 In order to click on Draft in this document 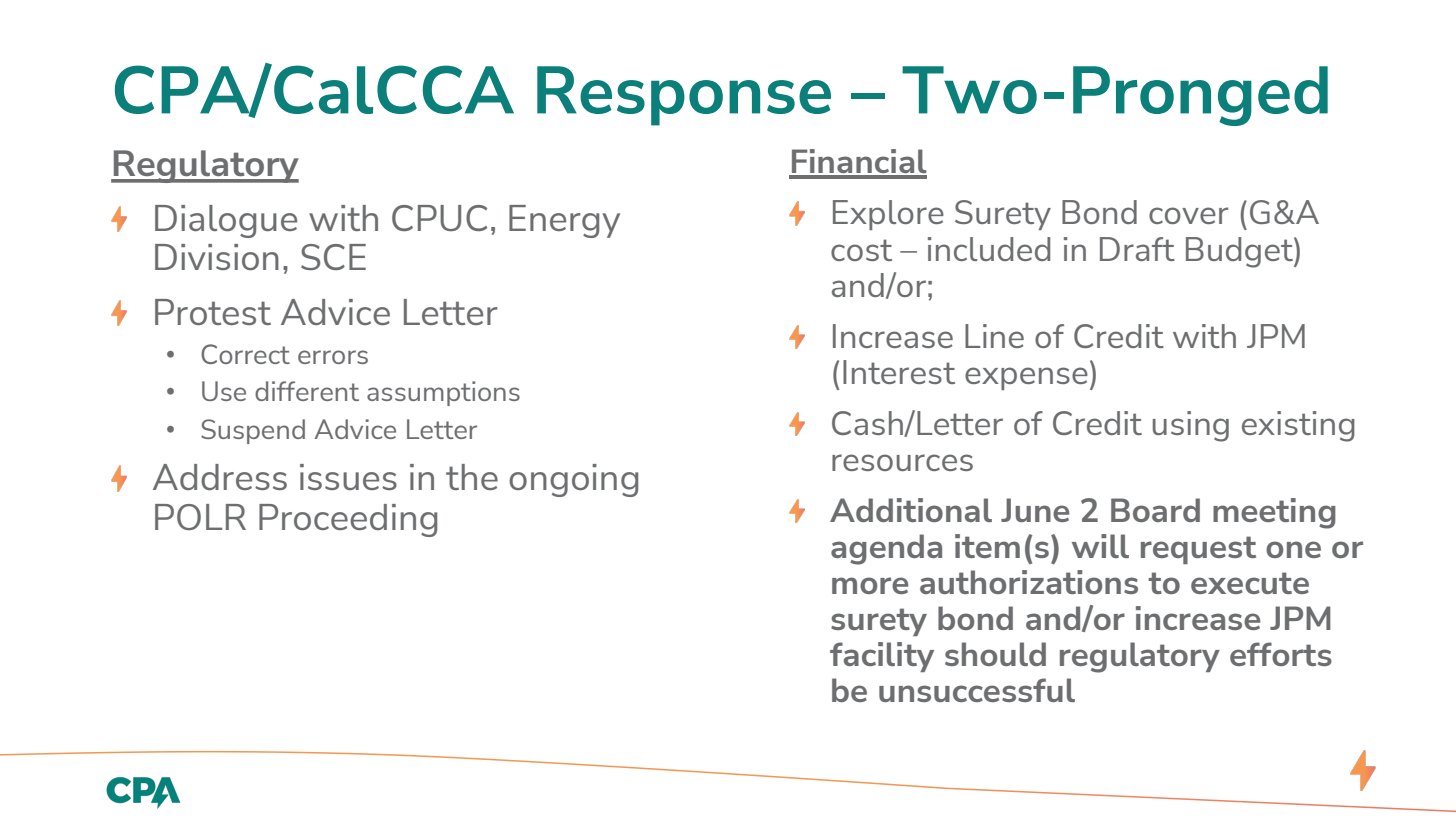, I will do `click(1137, 249)`.
